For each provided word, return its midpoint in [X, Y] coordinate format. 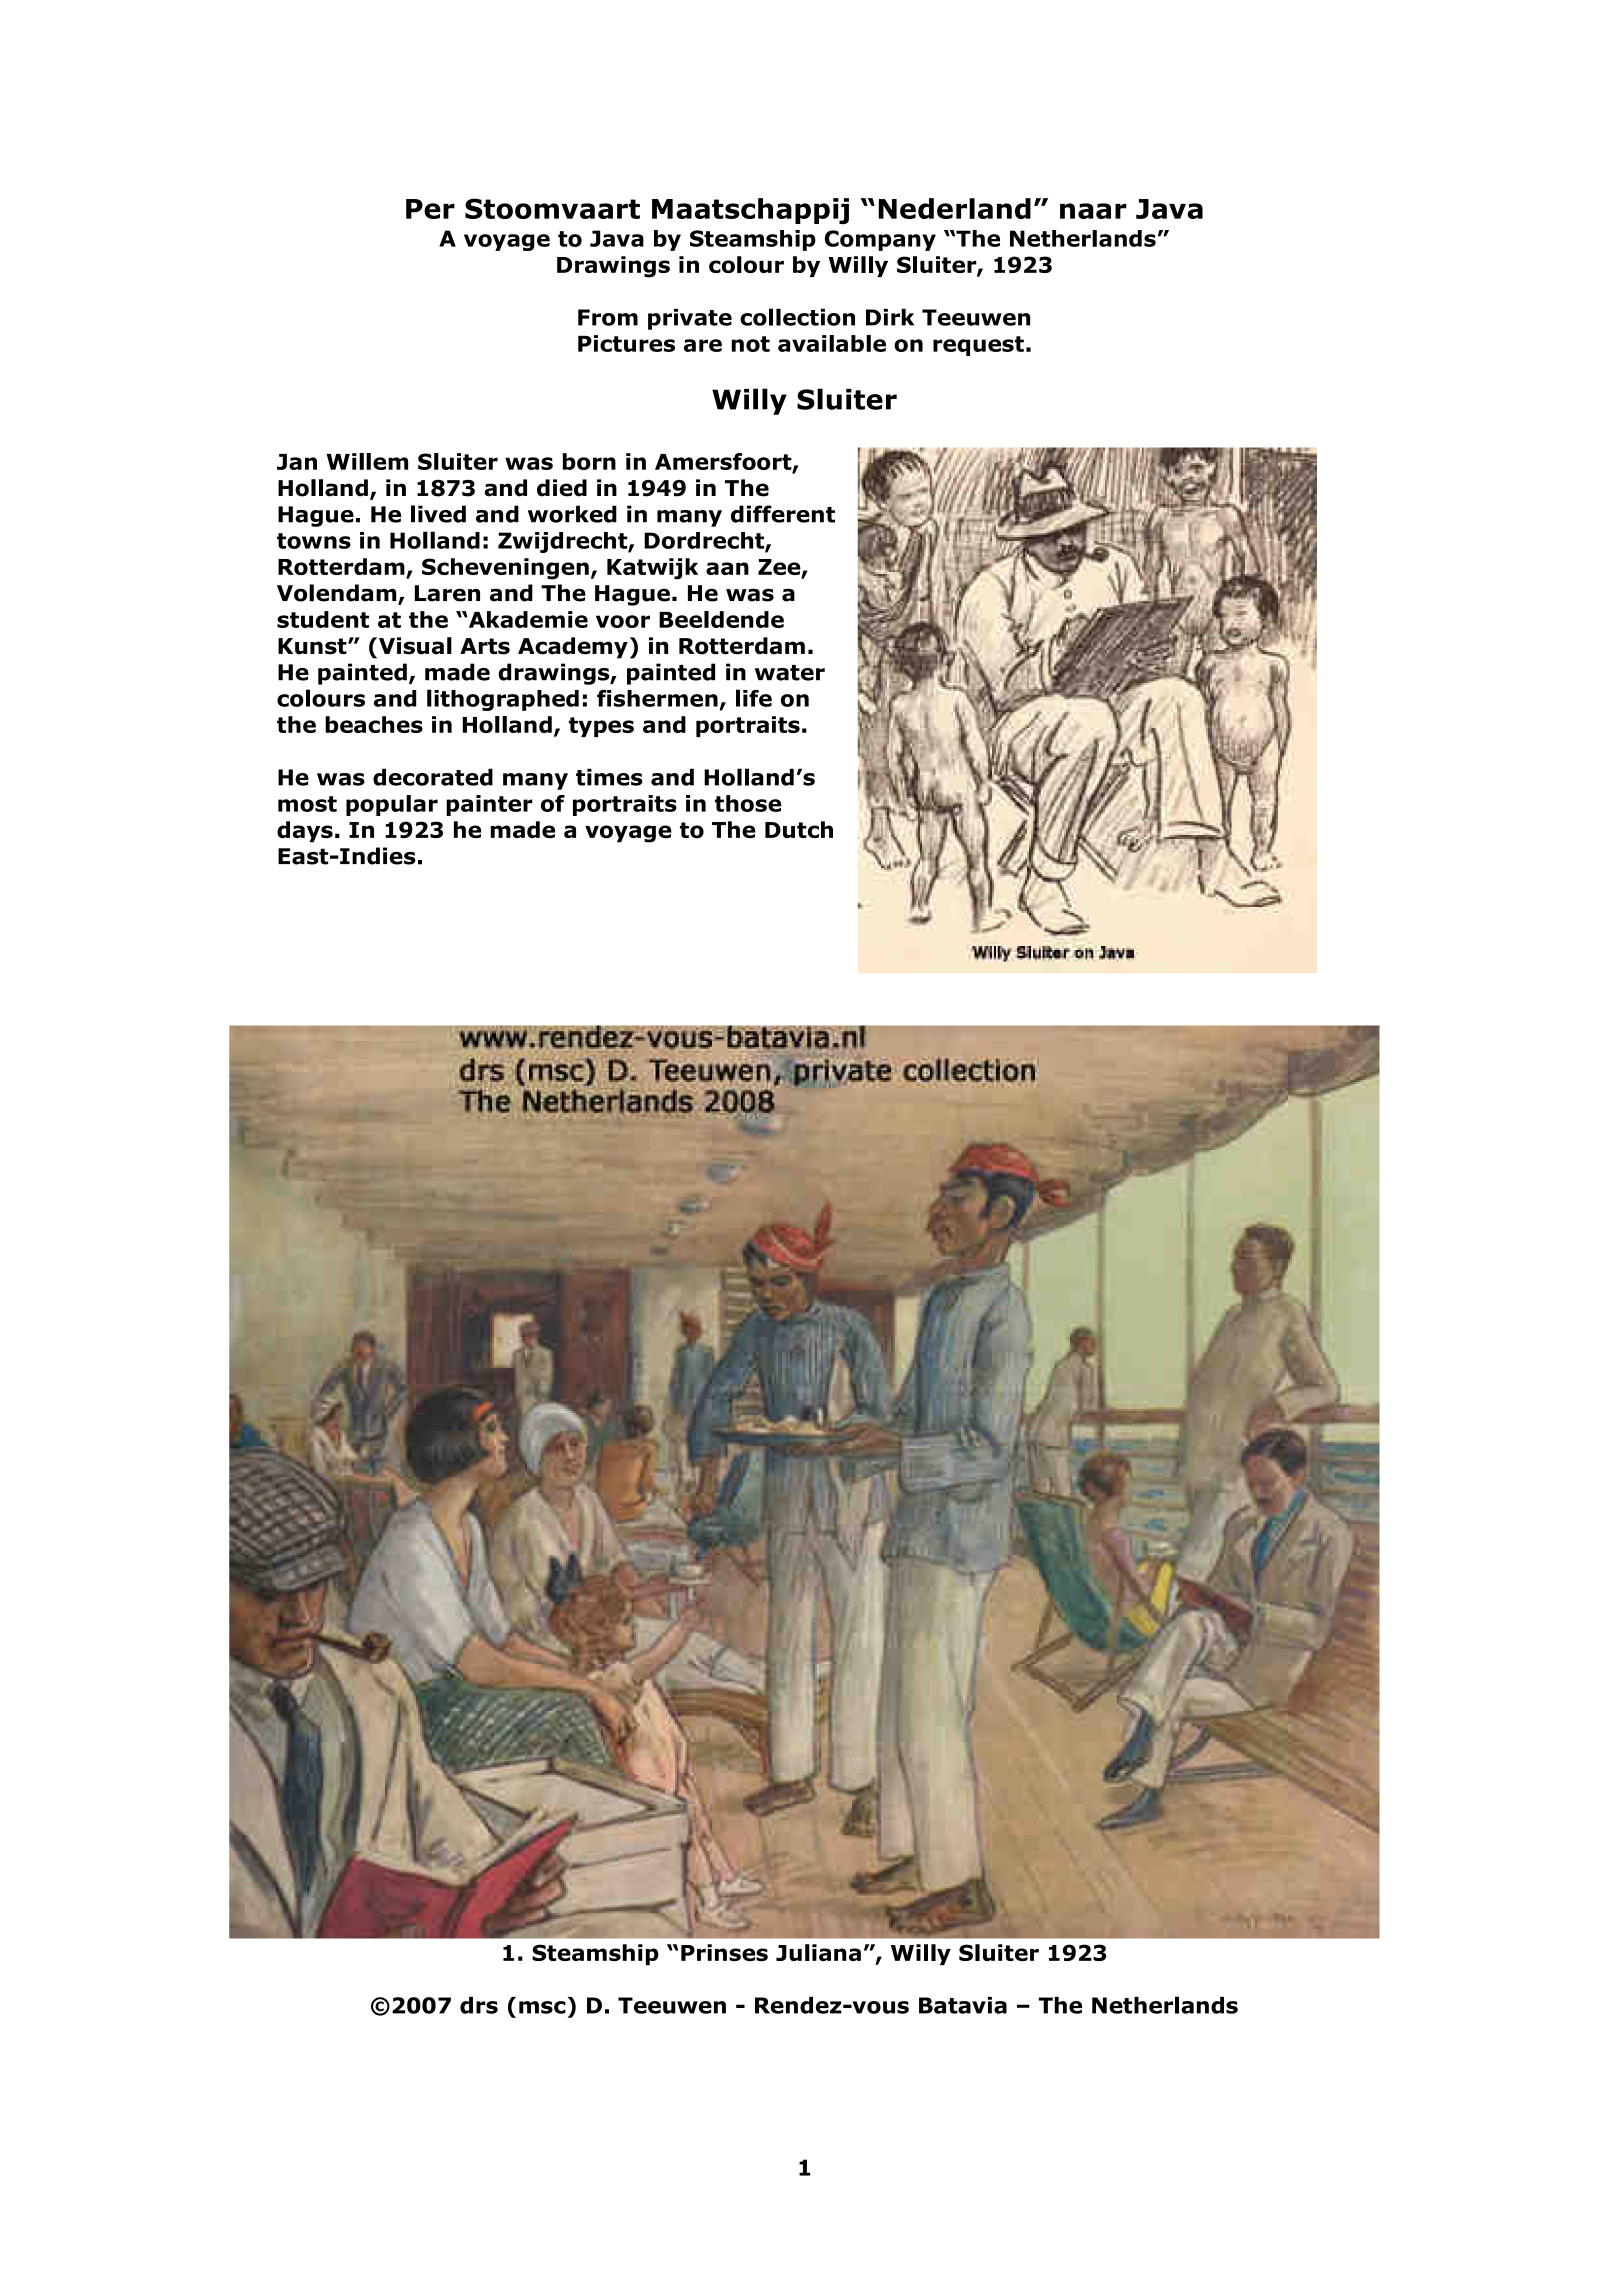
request [978, 346]
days [305, 832]
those [748, 803]
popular [392, 805]
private [690, 319]
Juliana [818, 1952]
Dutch [799, 829]
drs [479, 2005]
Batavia [963, 2005]
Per [430, 209]
